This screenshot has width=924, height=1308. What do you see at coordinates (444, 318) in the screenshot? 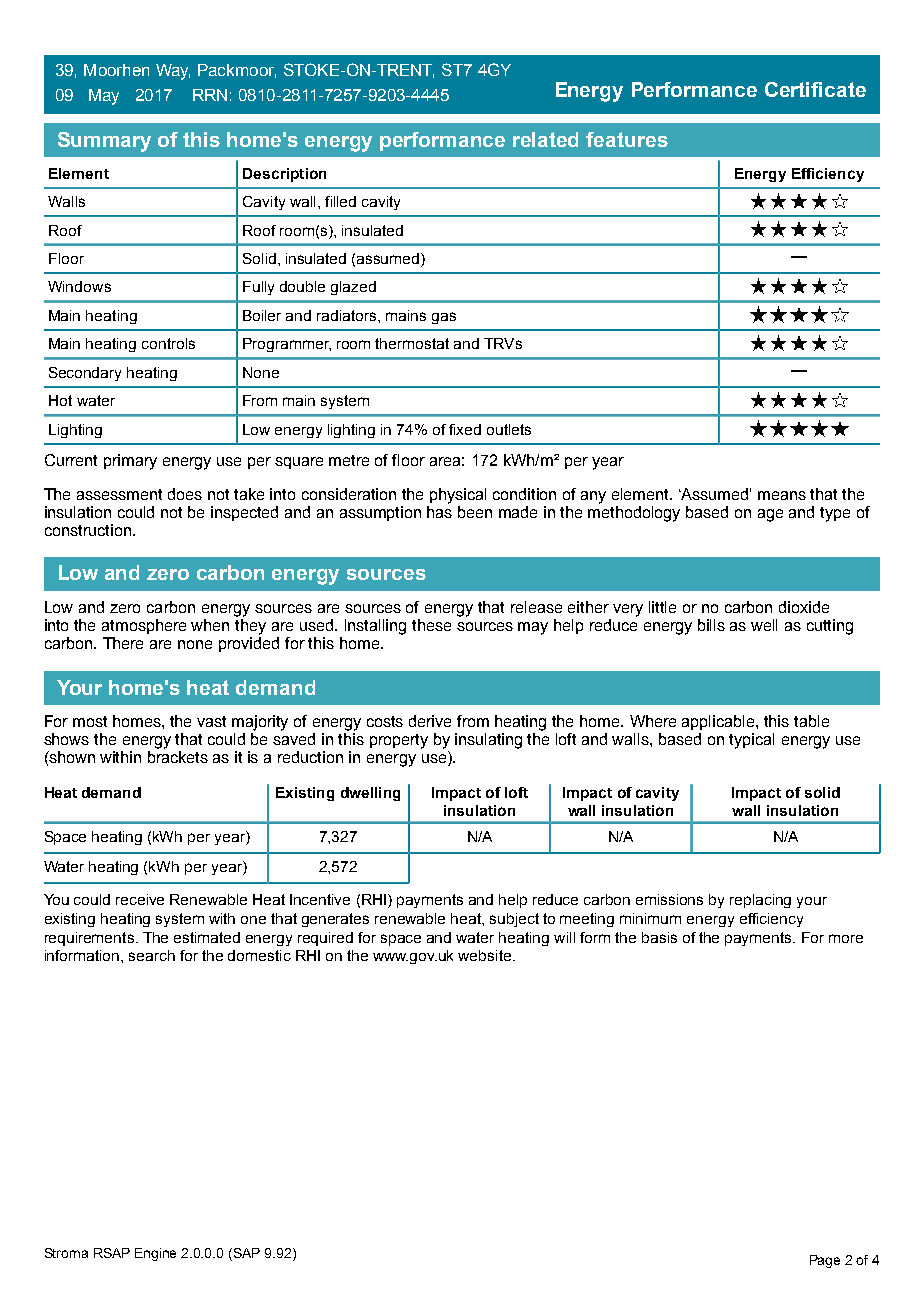
I see `gas` at bounding box center [444, 318].
